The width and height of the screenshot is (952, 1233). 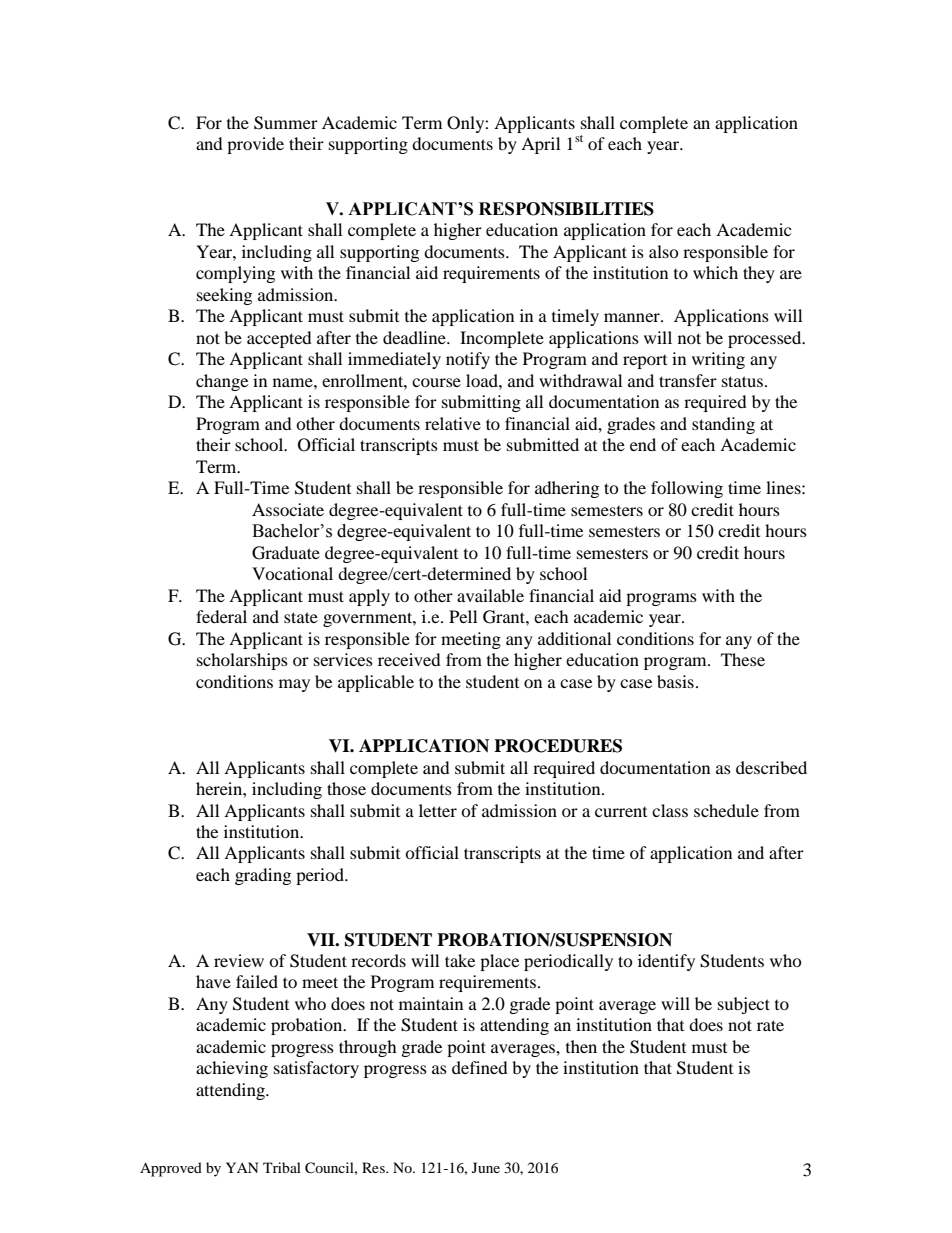 I want to click on take, so click(x=460, y=960).
